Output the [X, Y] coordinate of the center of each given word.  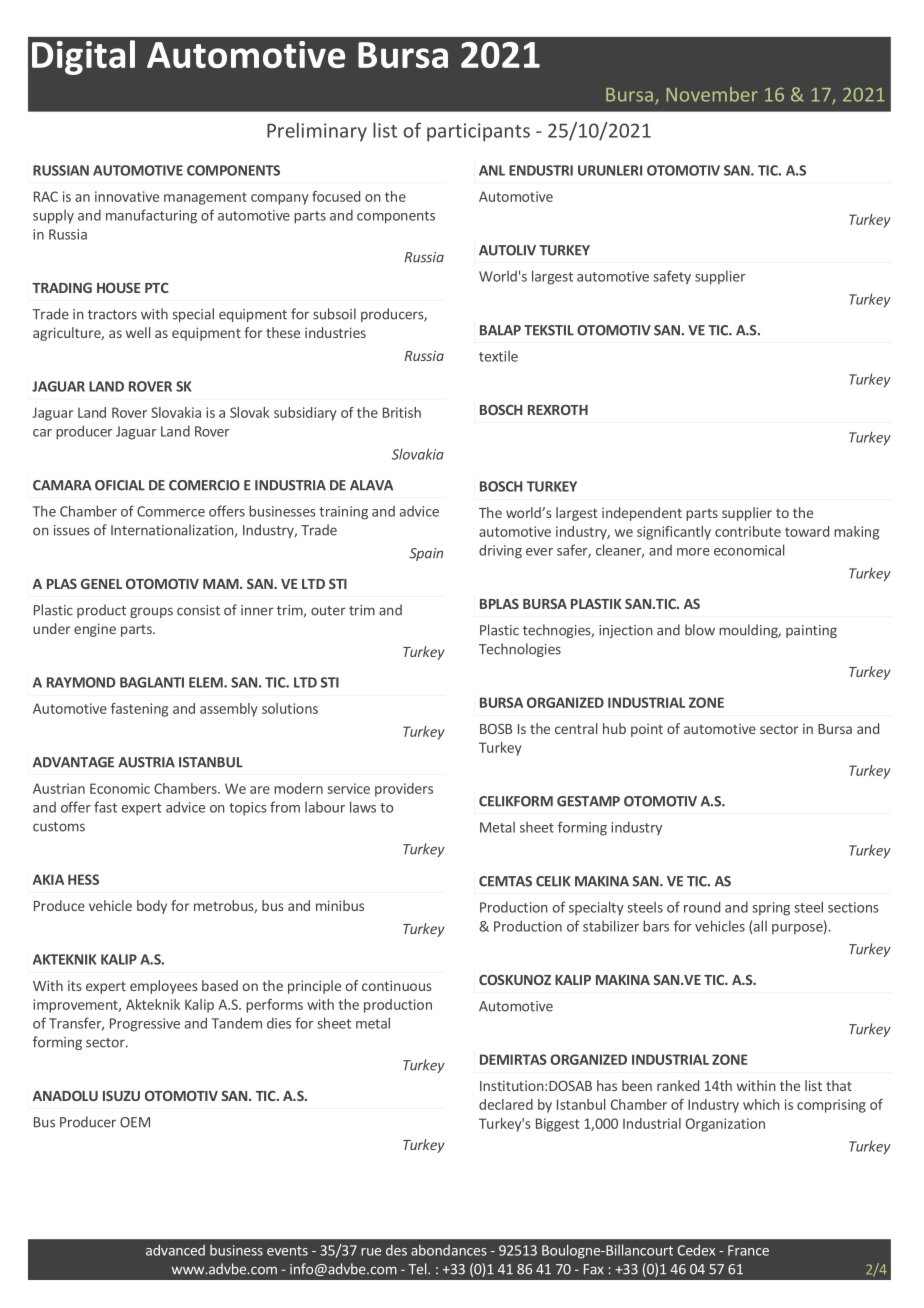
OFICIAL [120, 485]
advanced [175, 1250]
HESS [83, 879]
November [712, 94]
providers [404, 790]
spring [771, 909]
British [402, 412]
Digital [83, 57]
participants [478, 132]
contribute [748, 531]
